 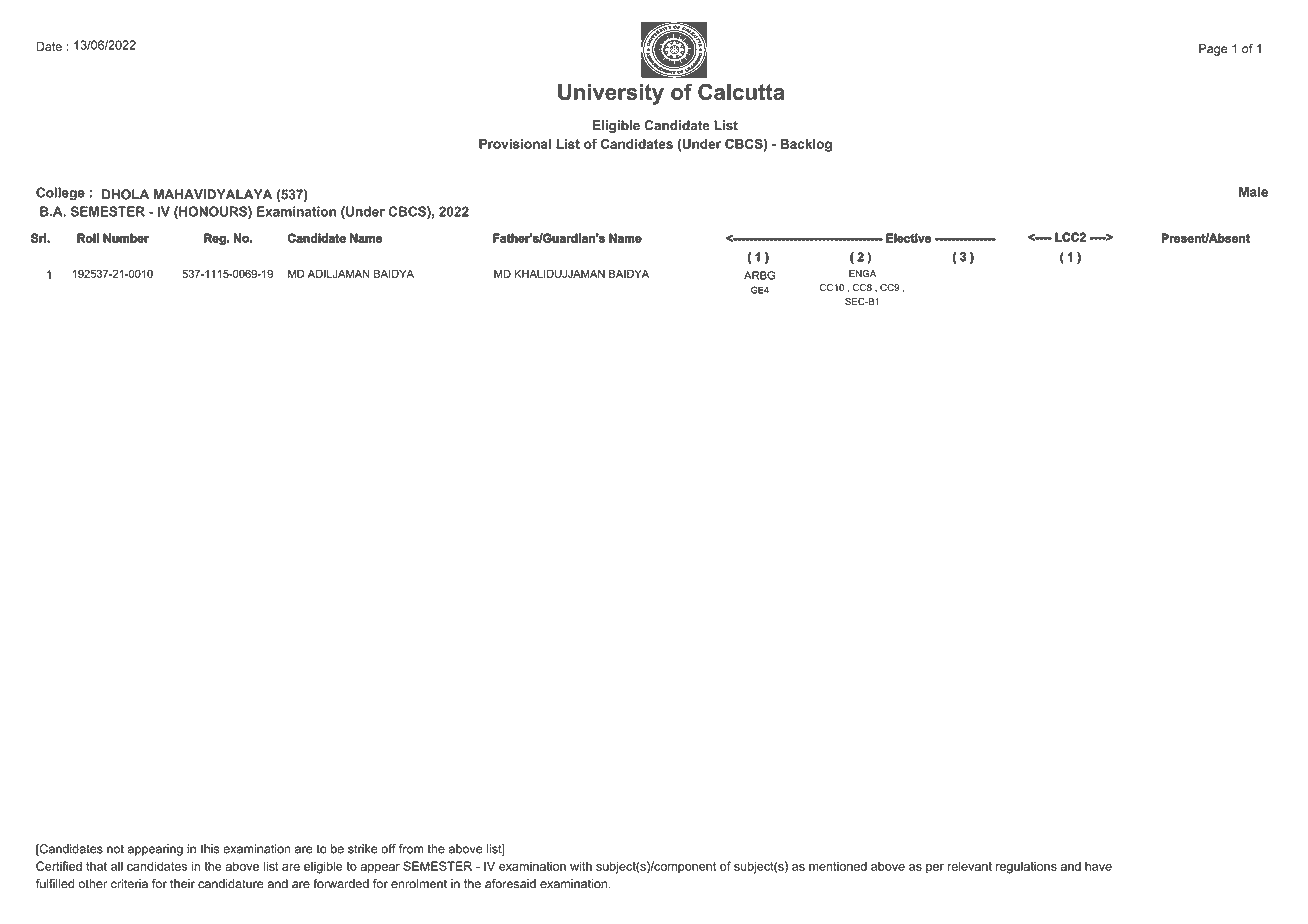 What do you see at coordinates (115, 849) in the document?
I see `not` at bounding box center [115, 849].
